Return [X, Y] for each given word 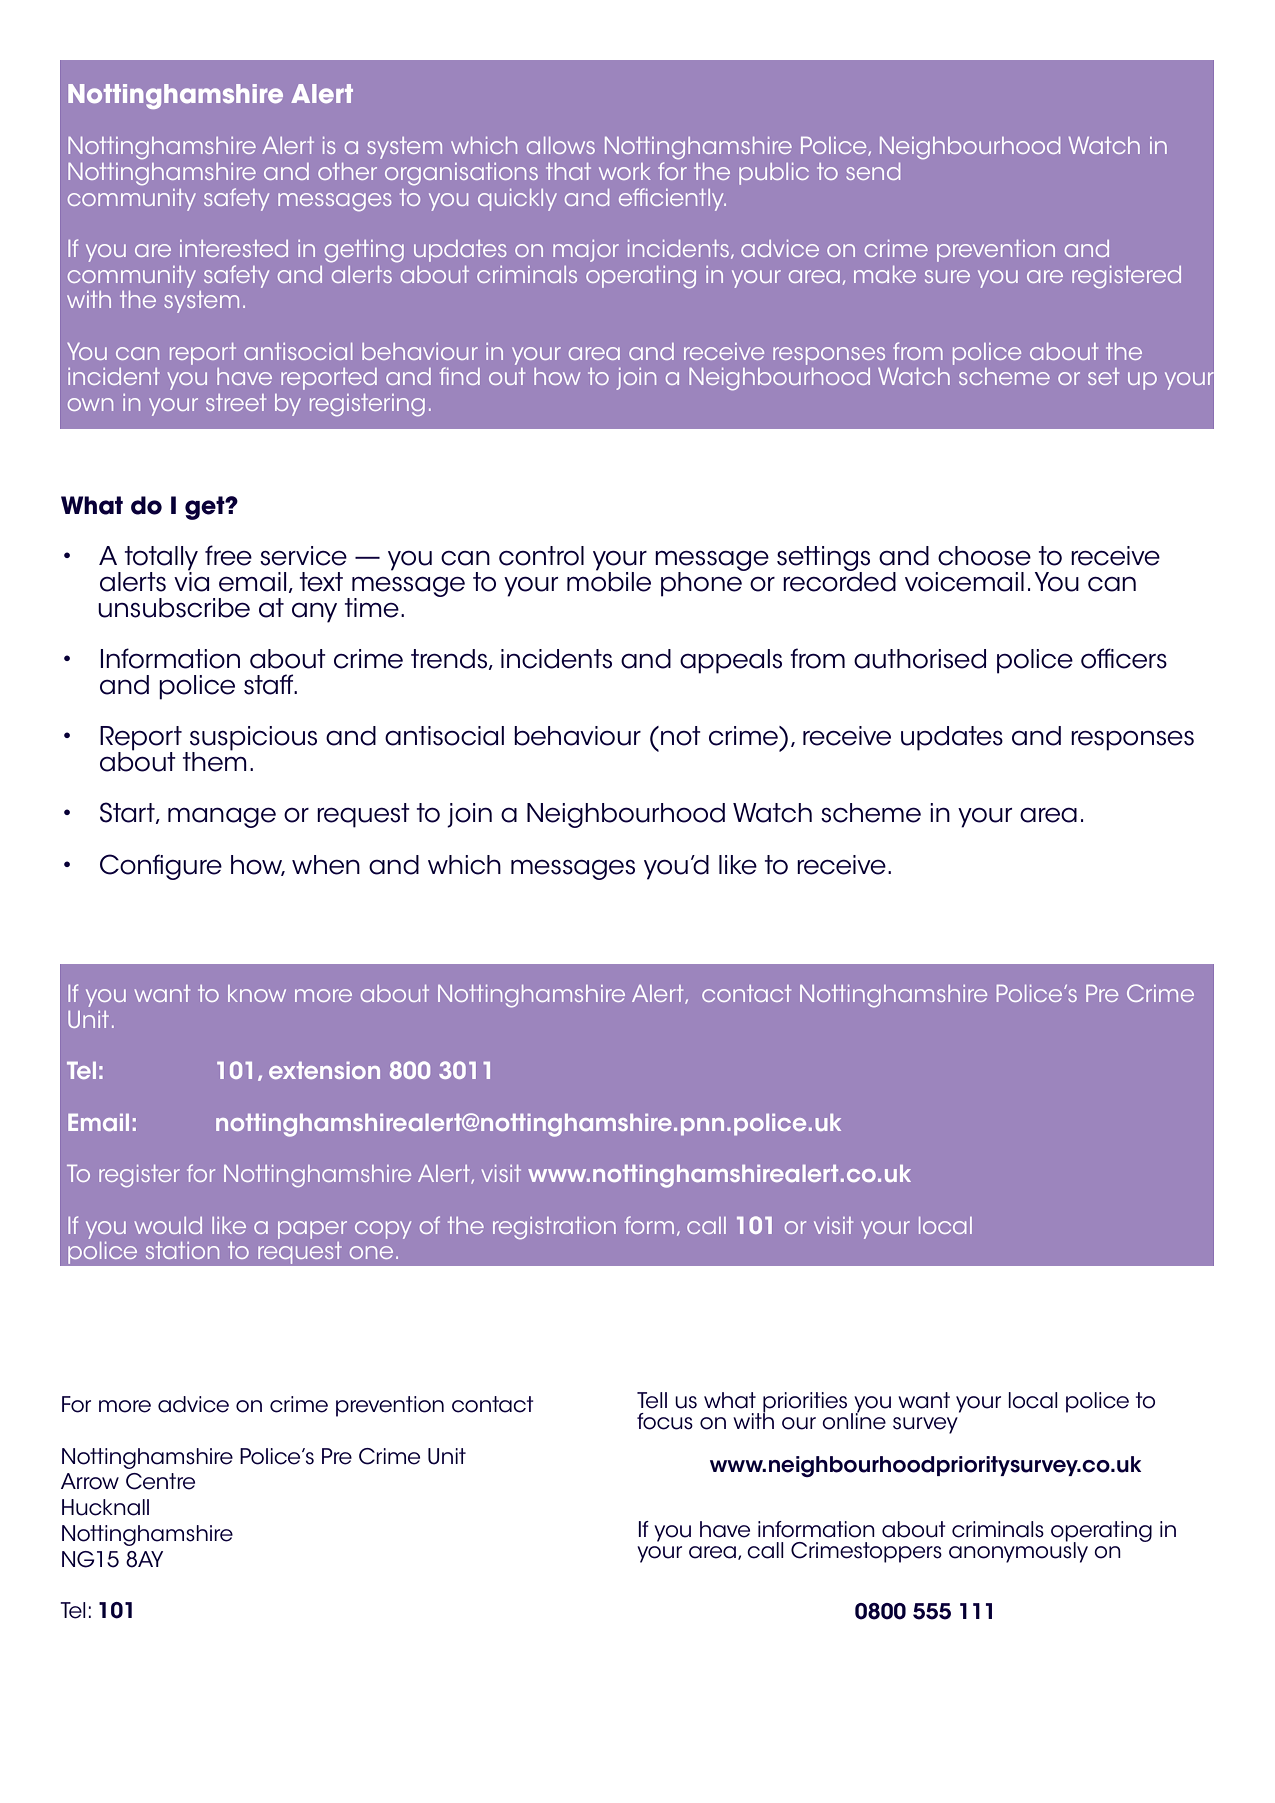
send [873, 171]
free [228, 555]
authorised [920, 659]
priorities [805, 1403]
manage [222, 817]
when [326, 865]
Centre [160, 1481]
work [625, 171]
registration [554, 1228]
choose [984, 556]
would [168, 1225]
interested [234, 248]
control [541, 556]
